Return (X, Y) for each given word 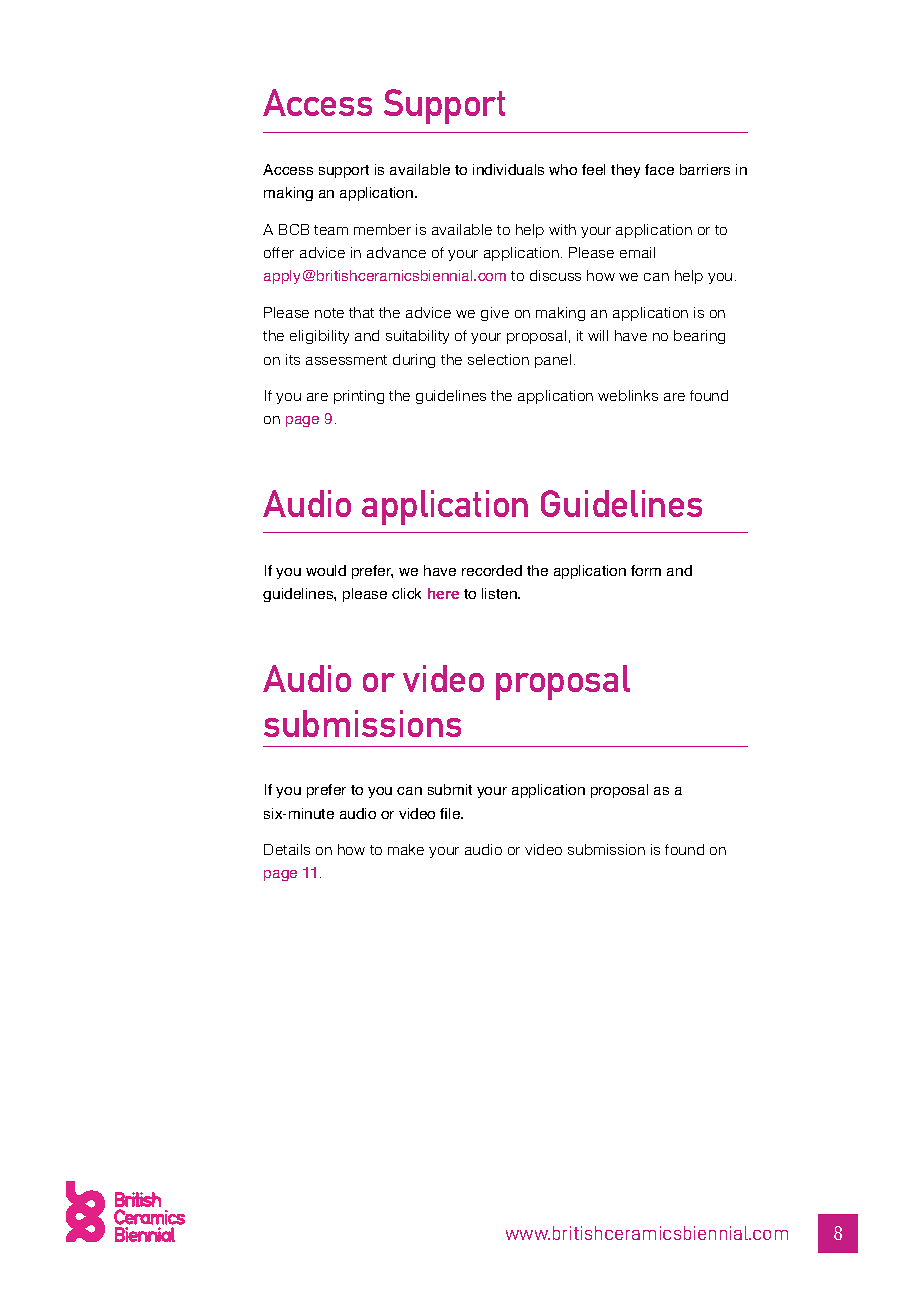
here (443, 593)
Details (287, 849)
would (326, 570)
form (646, 570)
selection (498, 359)
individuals (508, 169)
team (331, 230)
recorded (492, 570)
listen (500, 593)
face (659, 169)
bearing (699, 337)
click (406, 593)
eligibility (319, 337)
